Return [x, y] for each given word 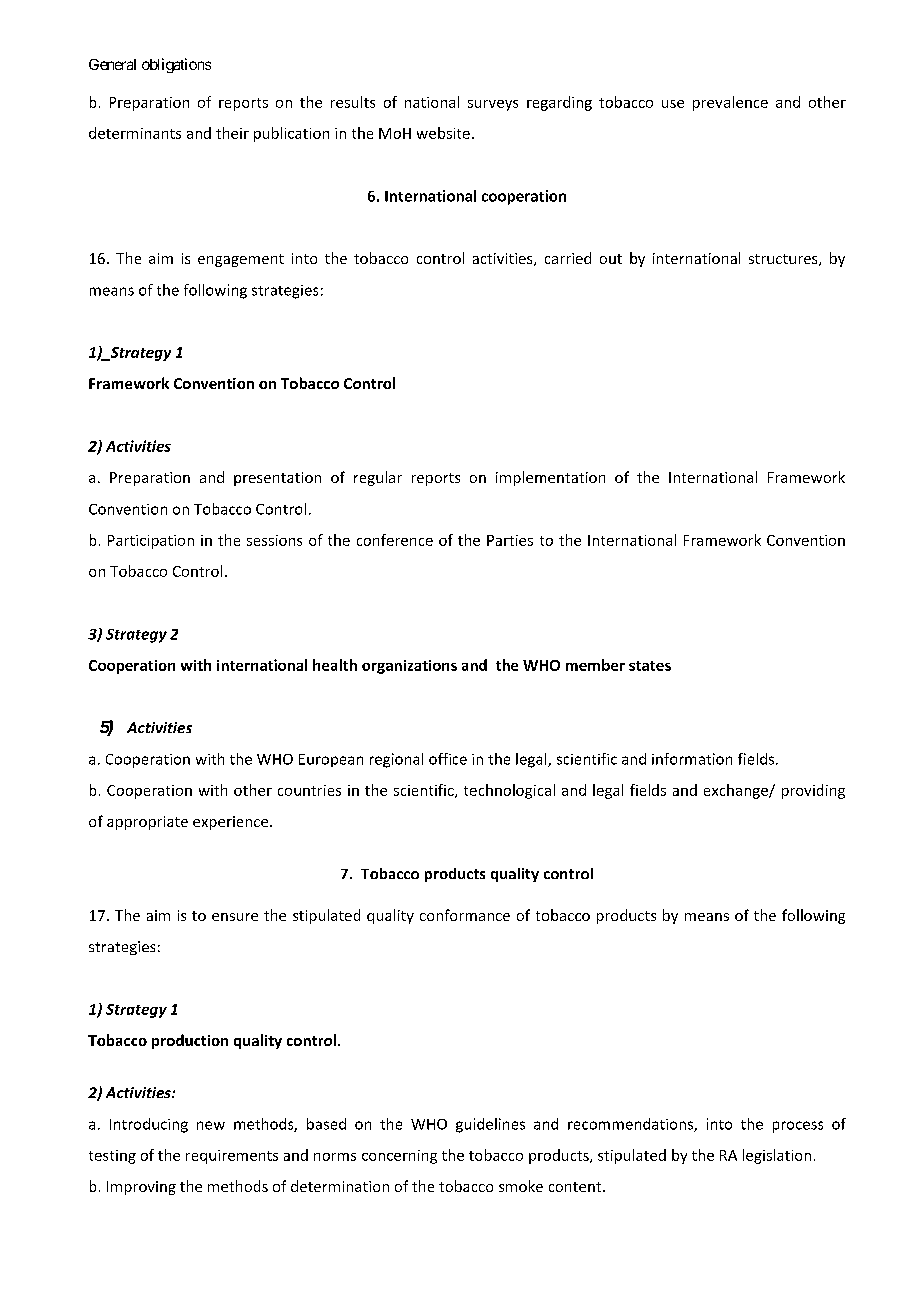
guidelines [490, 1125]
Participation [151, 542]
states [650, 666]
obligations [176, 65]
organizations [409, 667]
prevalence [730, 103]
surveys [493, 105]
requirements [232, 1157]
